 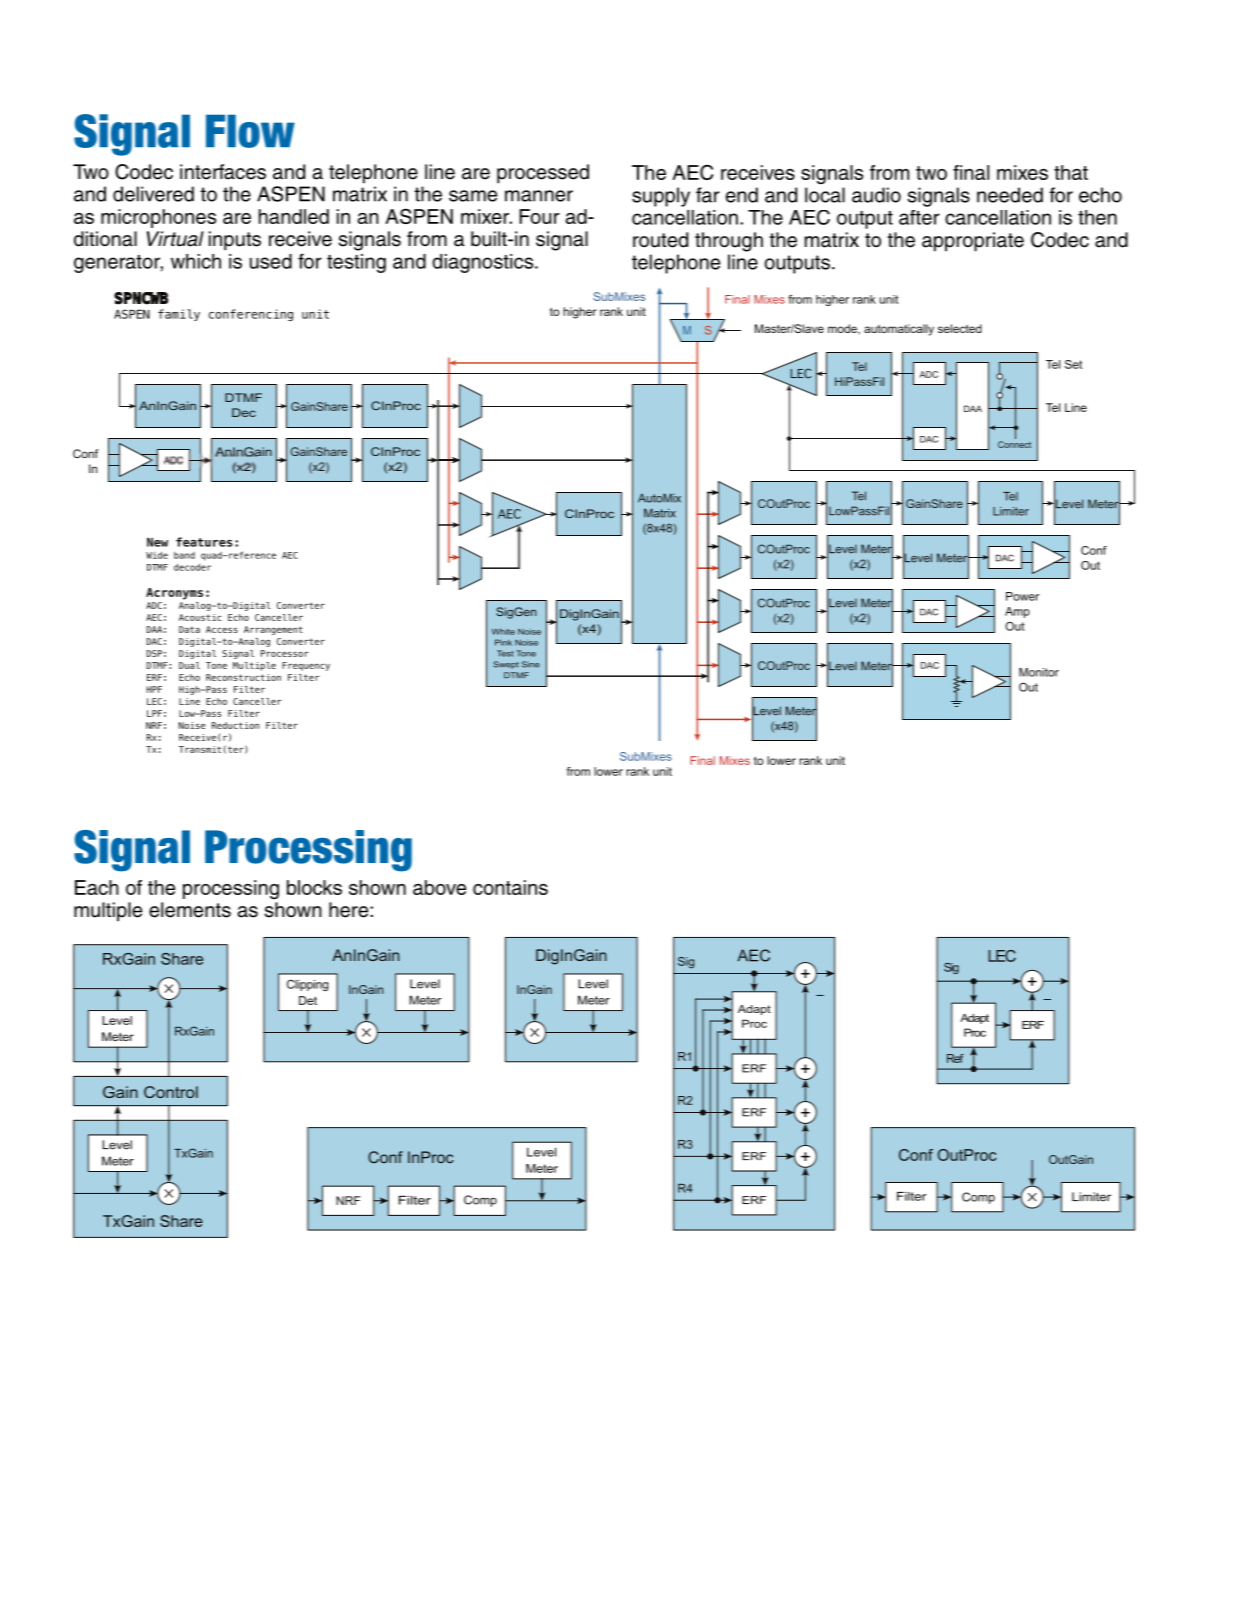 I want to click on diagnostics, so click(x=484, y=263).
